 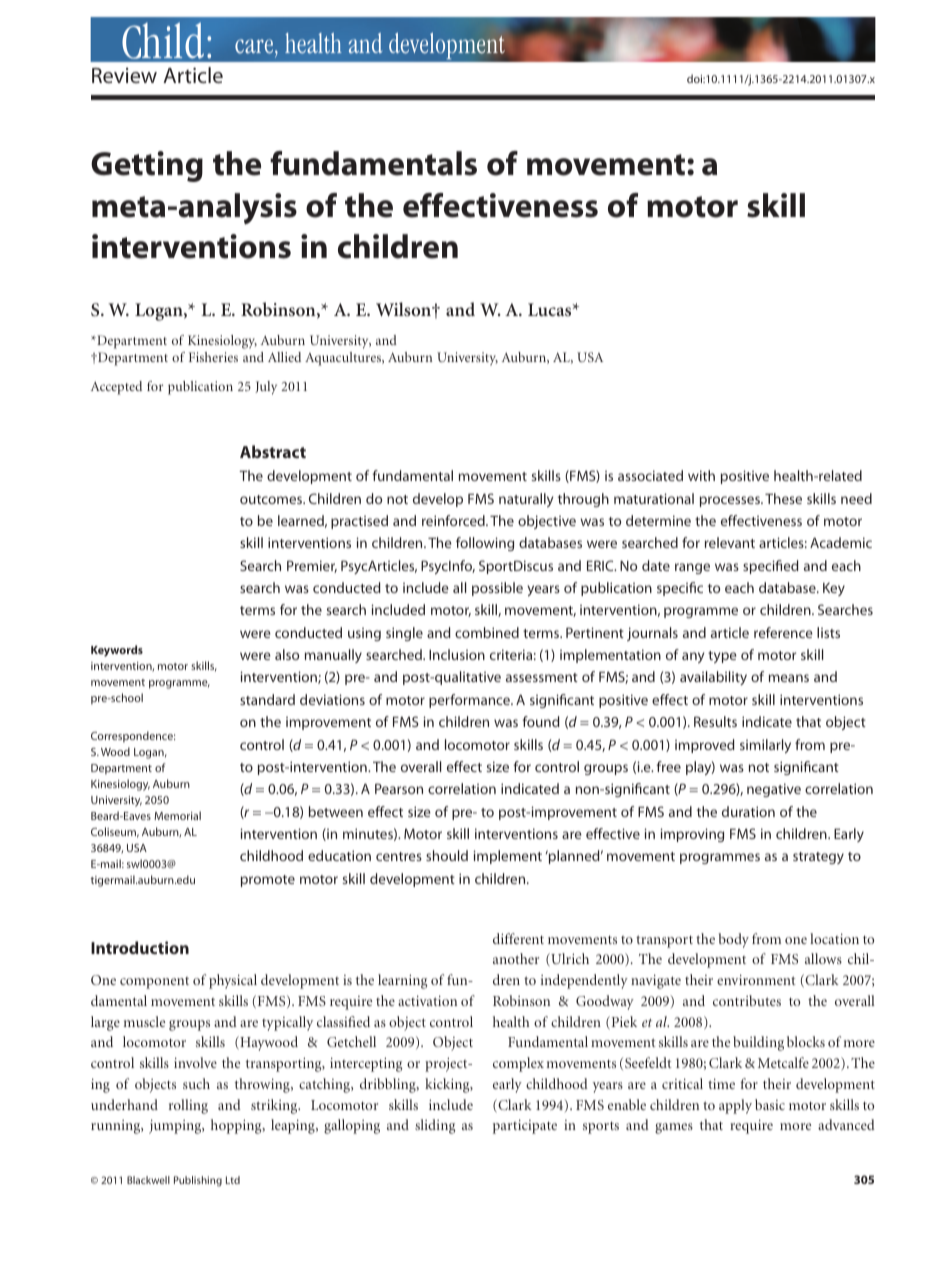 I want to click on Review, so click(x=124, y=75).
